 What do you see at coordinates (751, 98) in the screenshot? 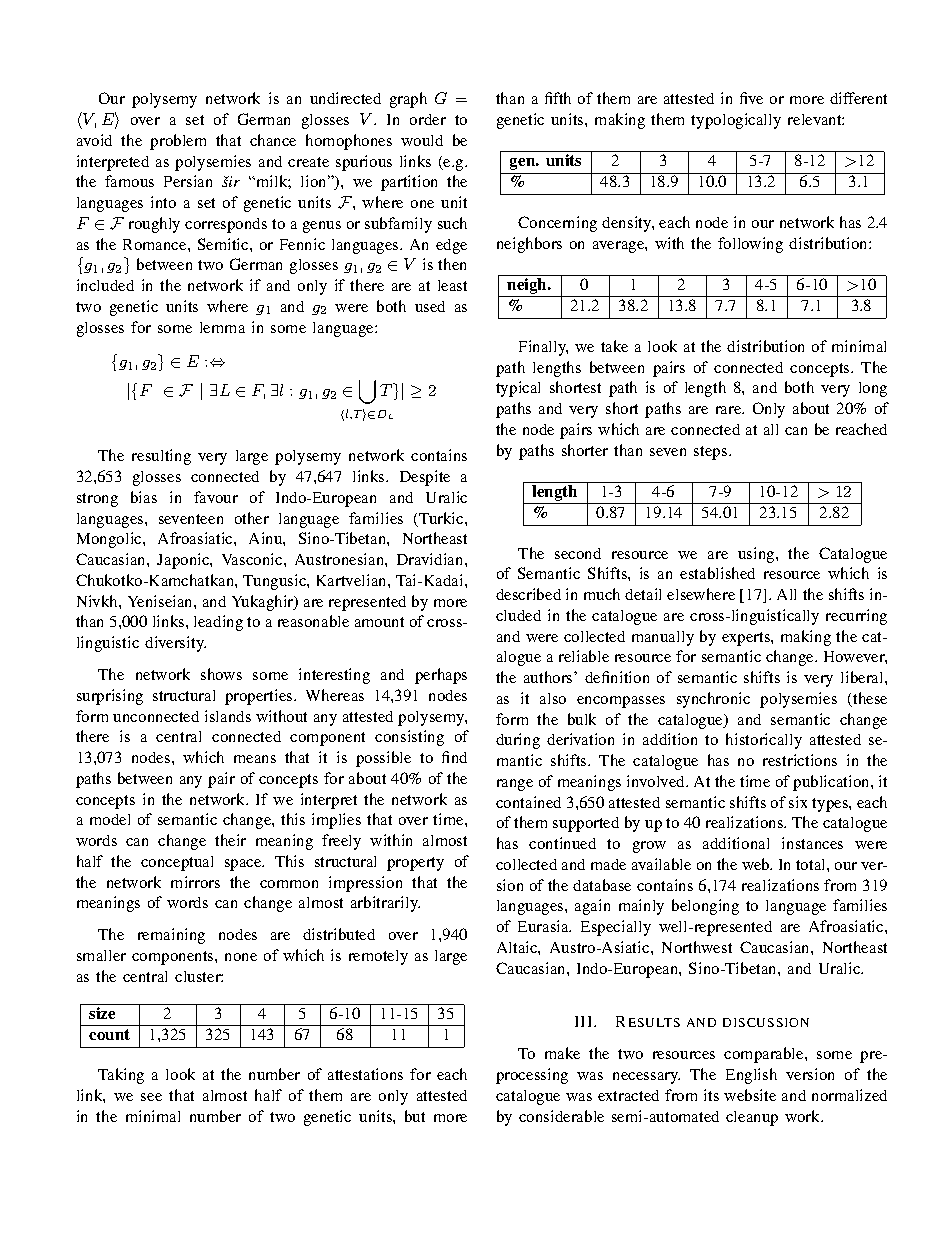
I see `five` at bounding box center [751, 98].
